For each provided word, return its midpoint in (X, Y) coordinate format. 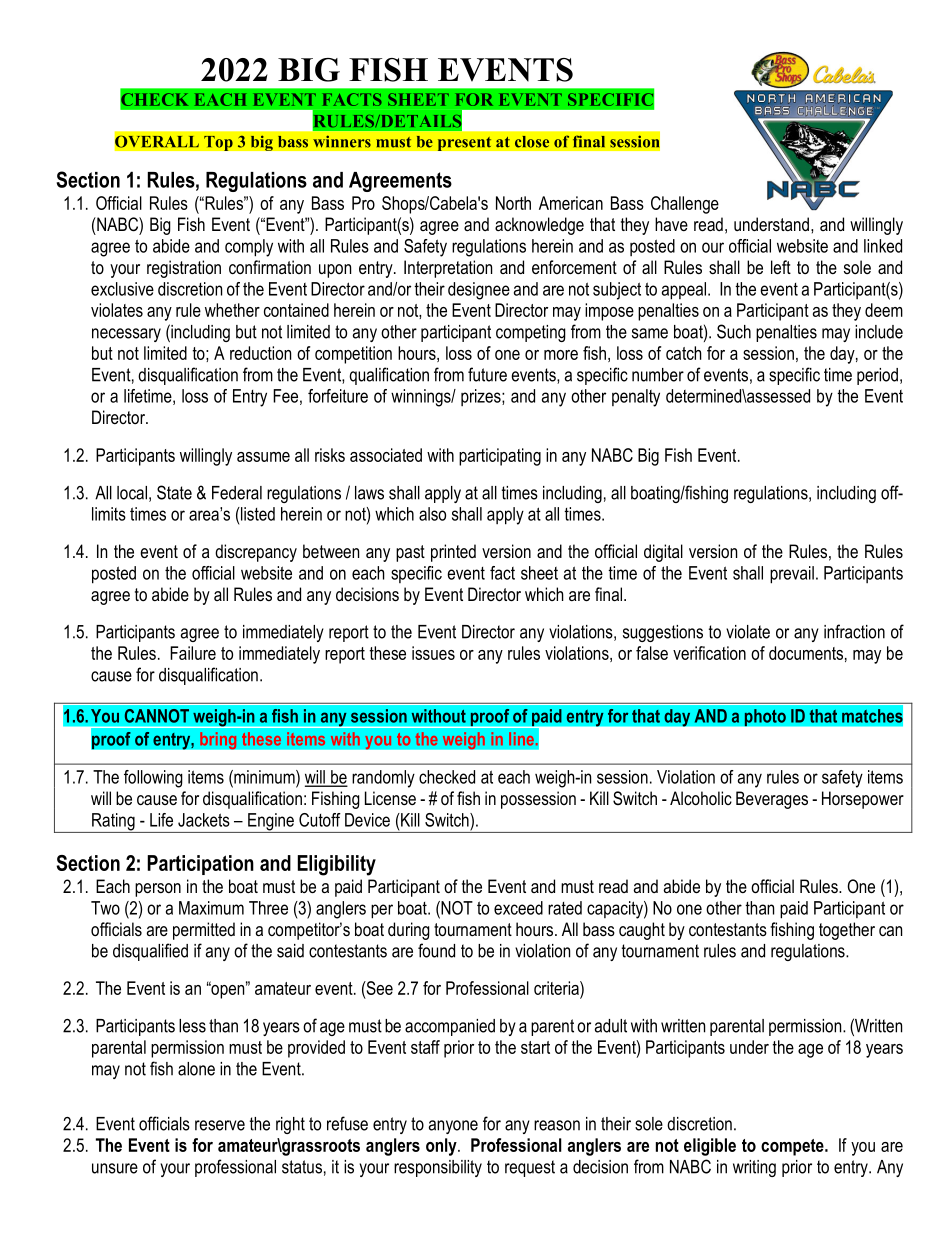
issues (433, 653)
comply (249, 248)
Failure (193, 653)
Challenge (685, 205)
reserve (220, 1125)
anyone (453, 1127)
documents (806, 653)
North (513, 203)
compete (793, 1147)
